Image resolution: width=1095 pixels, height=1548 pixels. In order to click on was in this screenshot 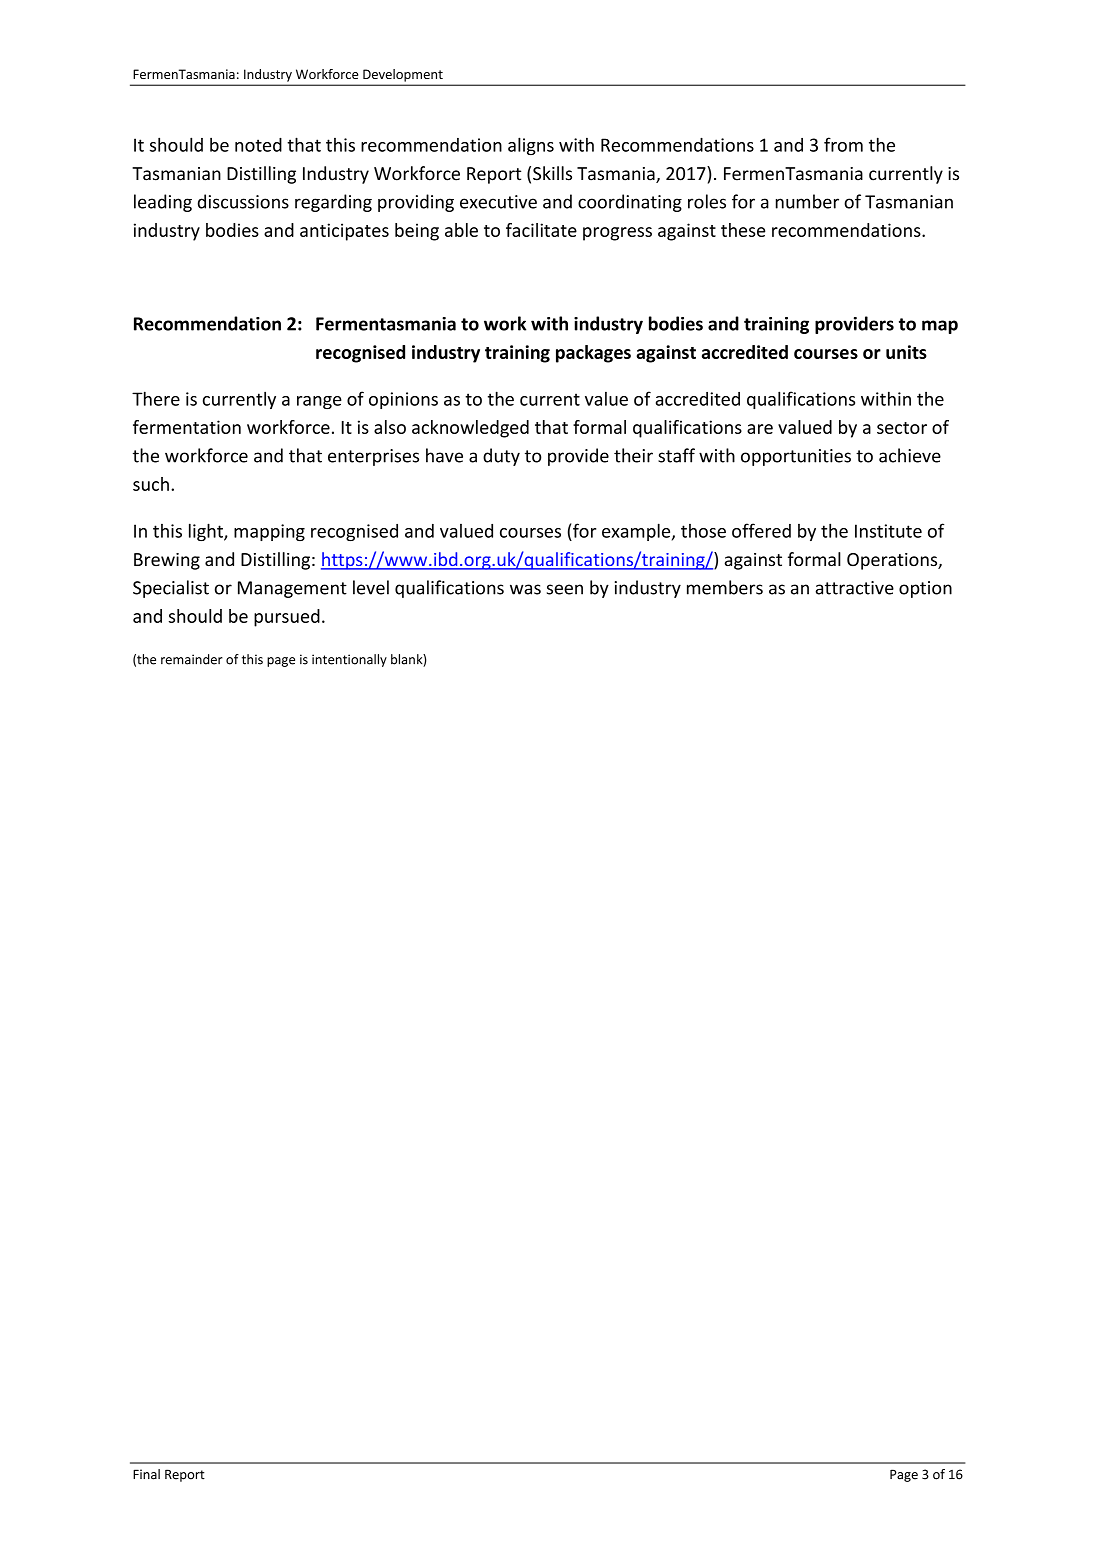, I will do `click(525, 589)`.
